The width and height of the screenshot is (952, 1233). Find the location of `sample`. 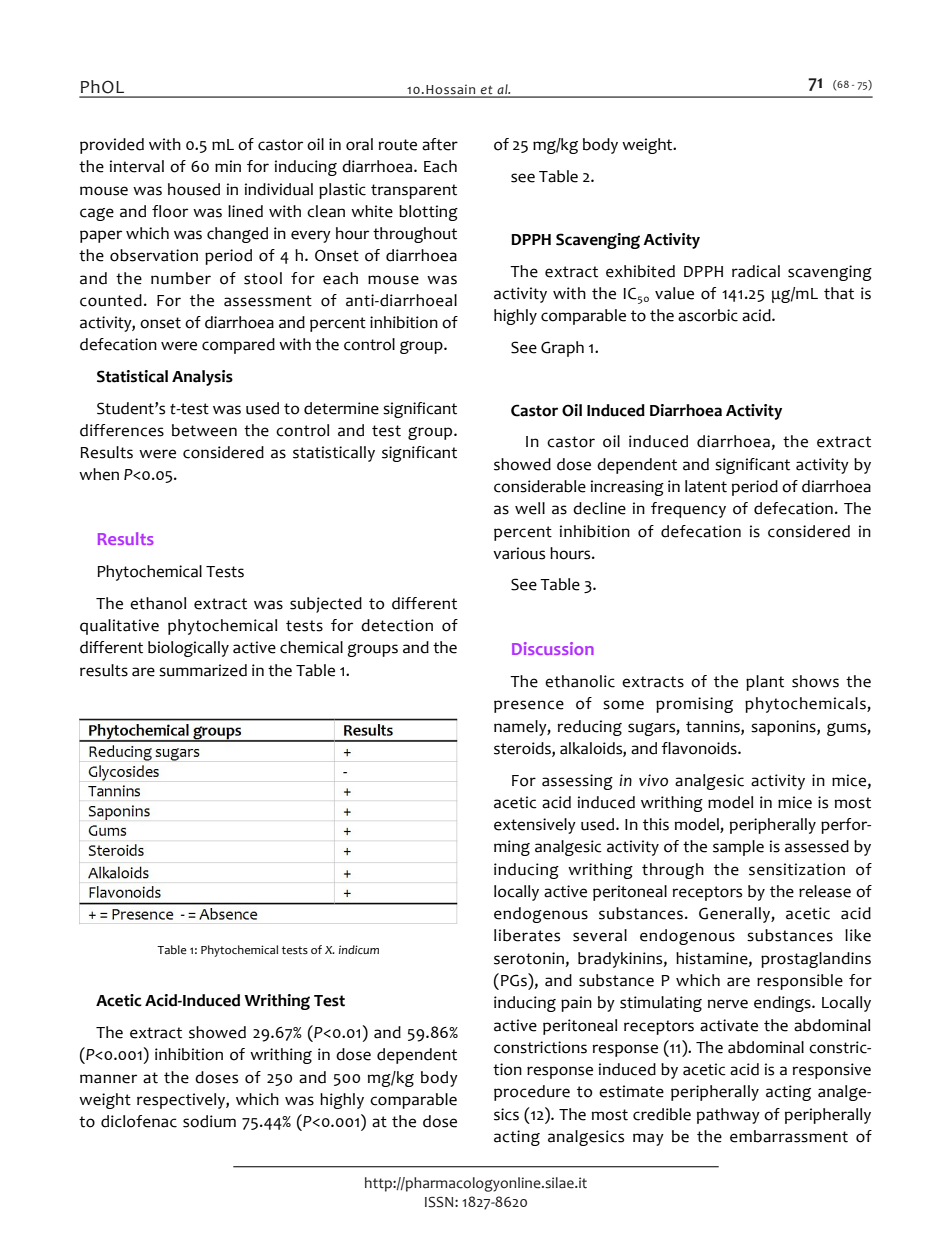

sample is located at coordinates (738, 848).
